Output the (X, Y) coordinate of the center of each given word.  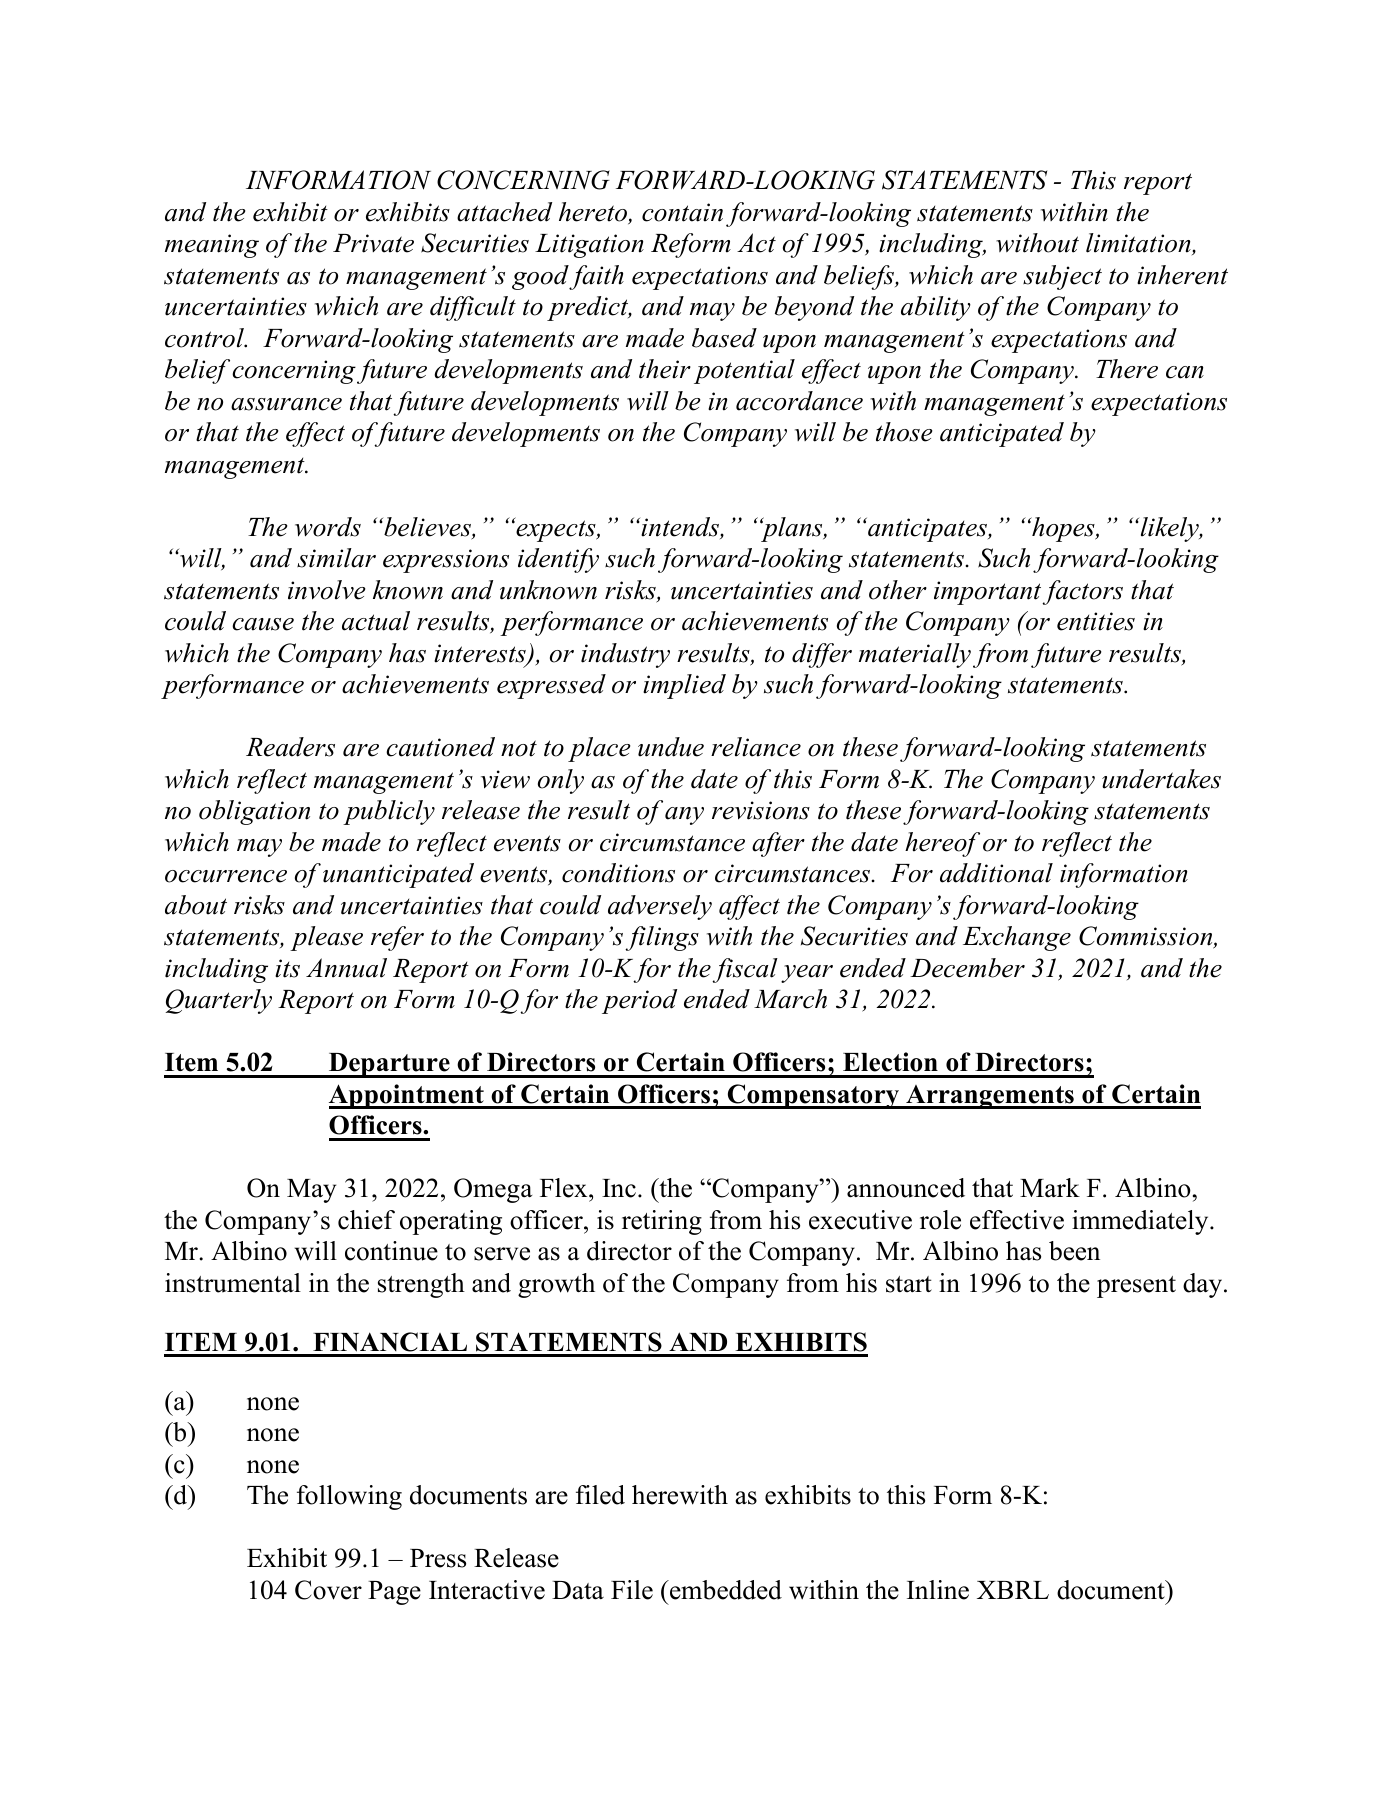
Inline (938, 1590)
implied (684, 686)
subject (1062, 277)
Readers (290, 747)
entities (1096, 621)
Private (373, 243)
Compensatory (814, 1096)
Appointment (407, 1096)
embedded (725, 1590)
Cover (328, 1590)
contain (682, 212)
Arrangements (990, 1097)
